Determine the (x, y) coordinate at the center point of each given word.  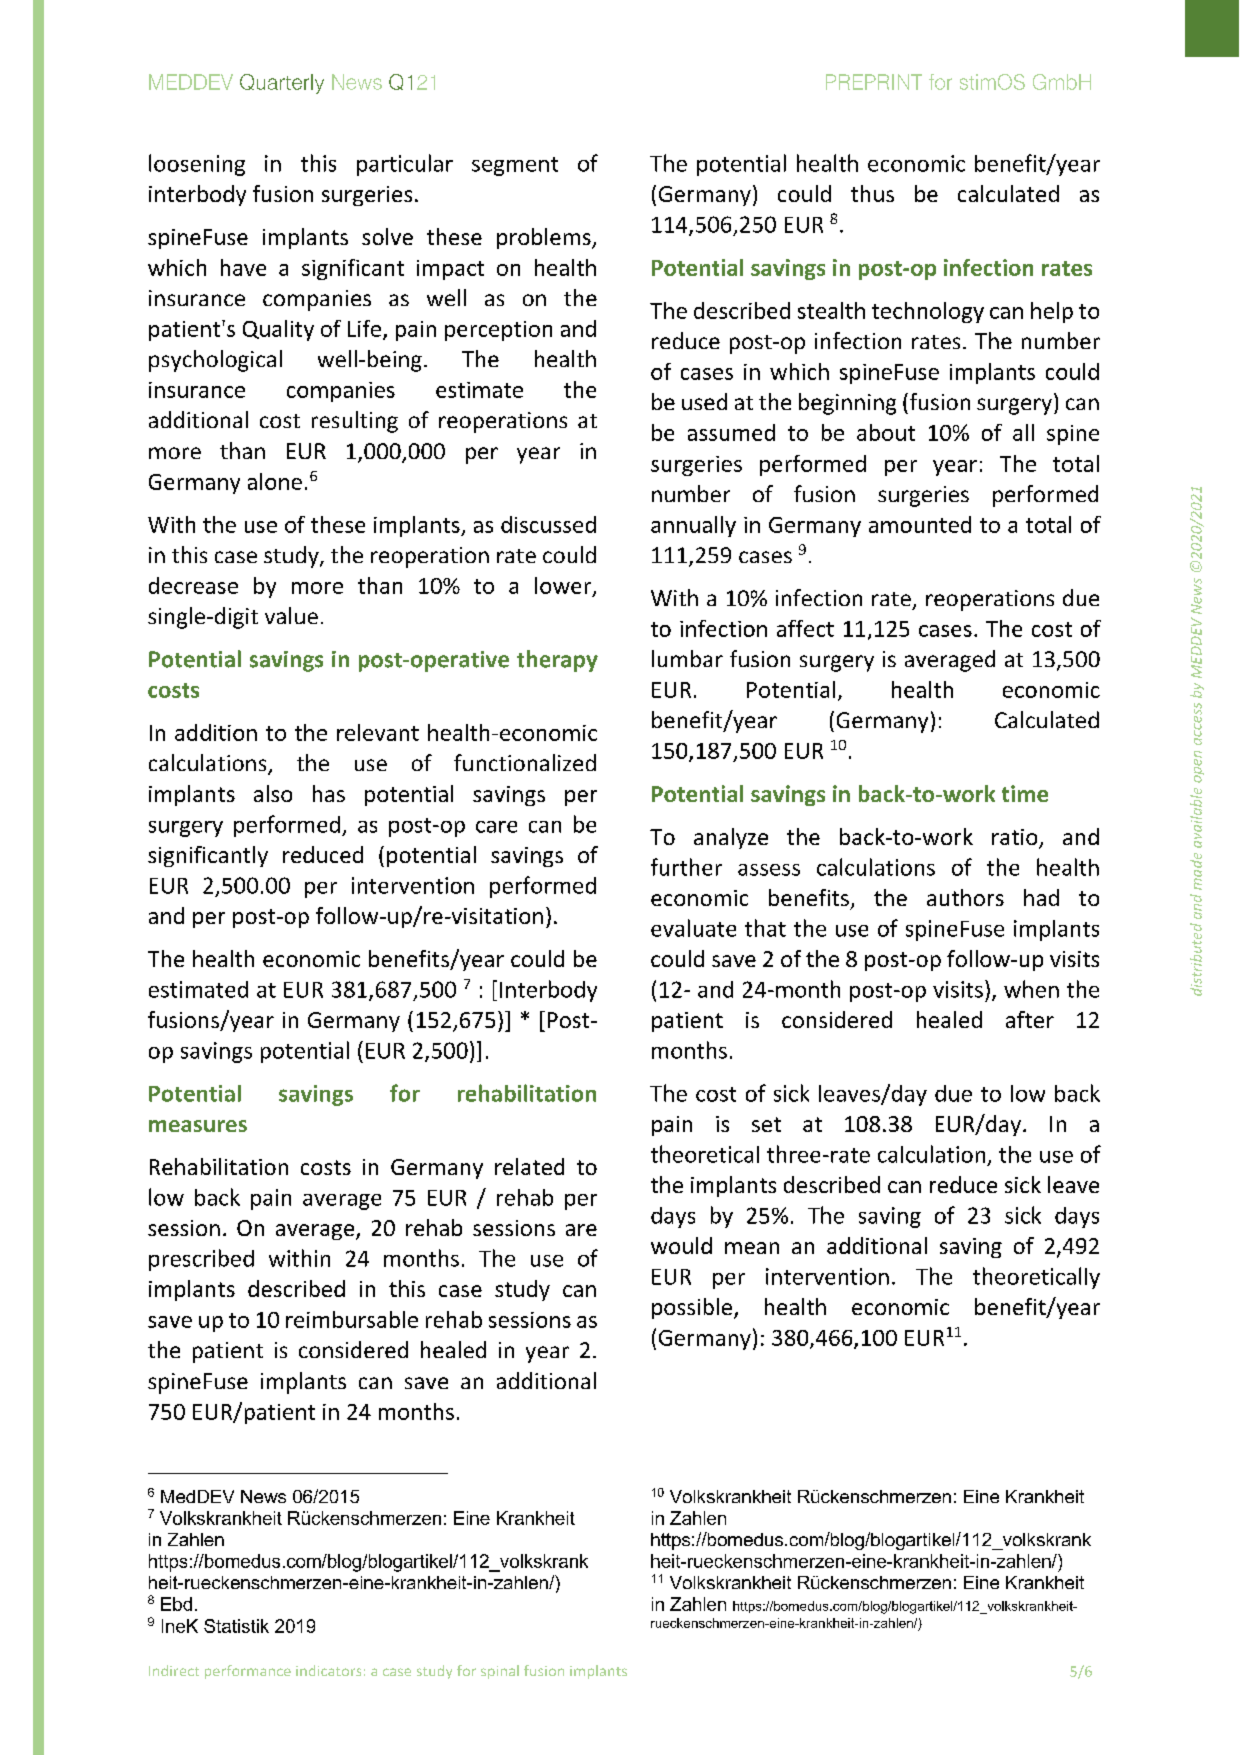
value (291, 615)
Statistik (236, 1626)
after (1030, 1019)
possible (692, 1308)
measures (198, 1126)
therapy (557, 661)
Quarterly (282, 84)
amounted (920, 524)
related (529, 1166)
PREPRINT (874, 82)
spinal (500, 1672)
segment (515, 166)
